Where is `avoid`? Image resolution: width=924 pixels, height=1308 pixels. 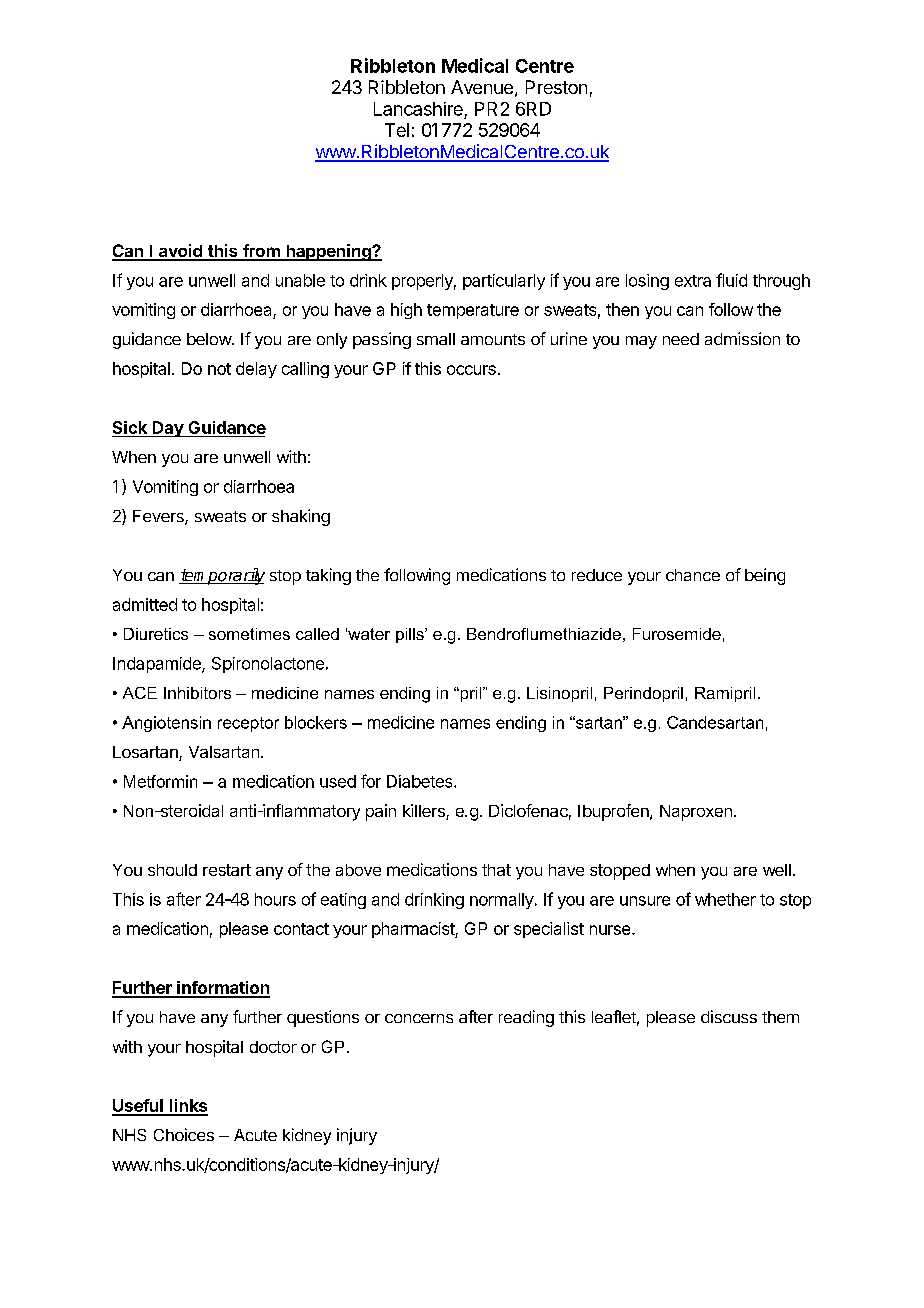 avoid is located at coordinates (180, 252).
